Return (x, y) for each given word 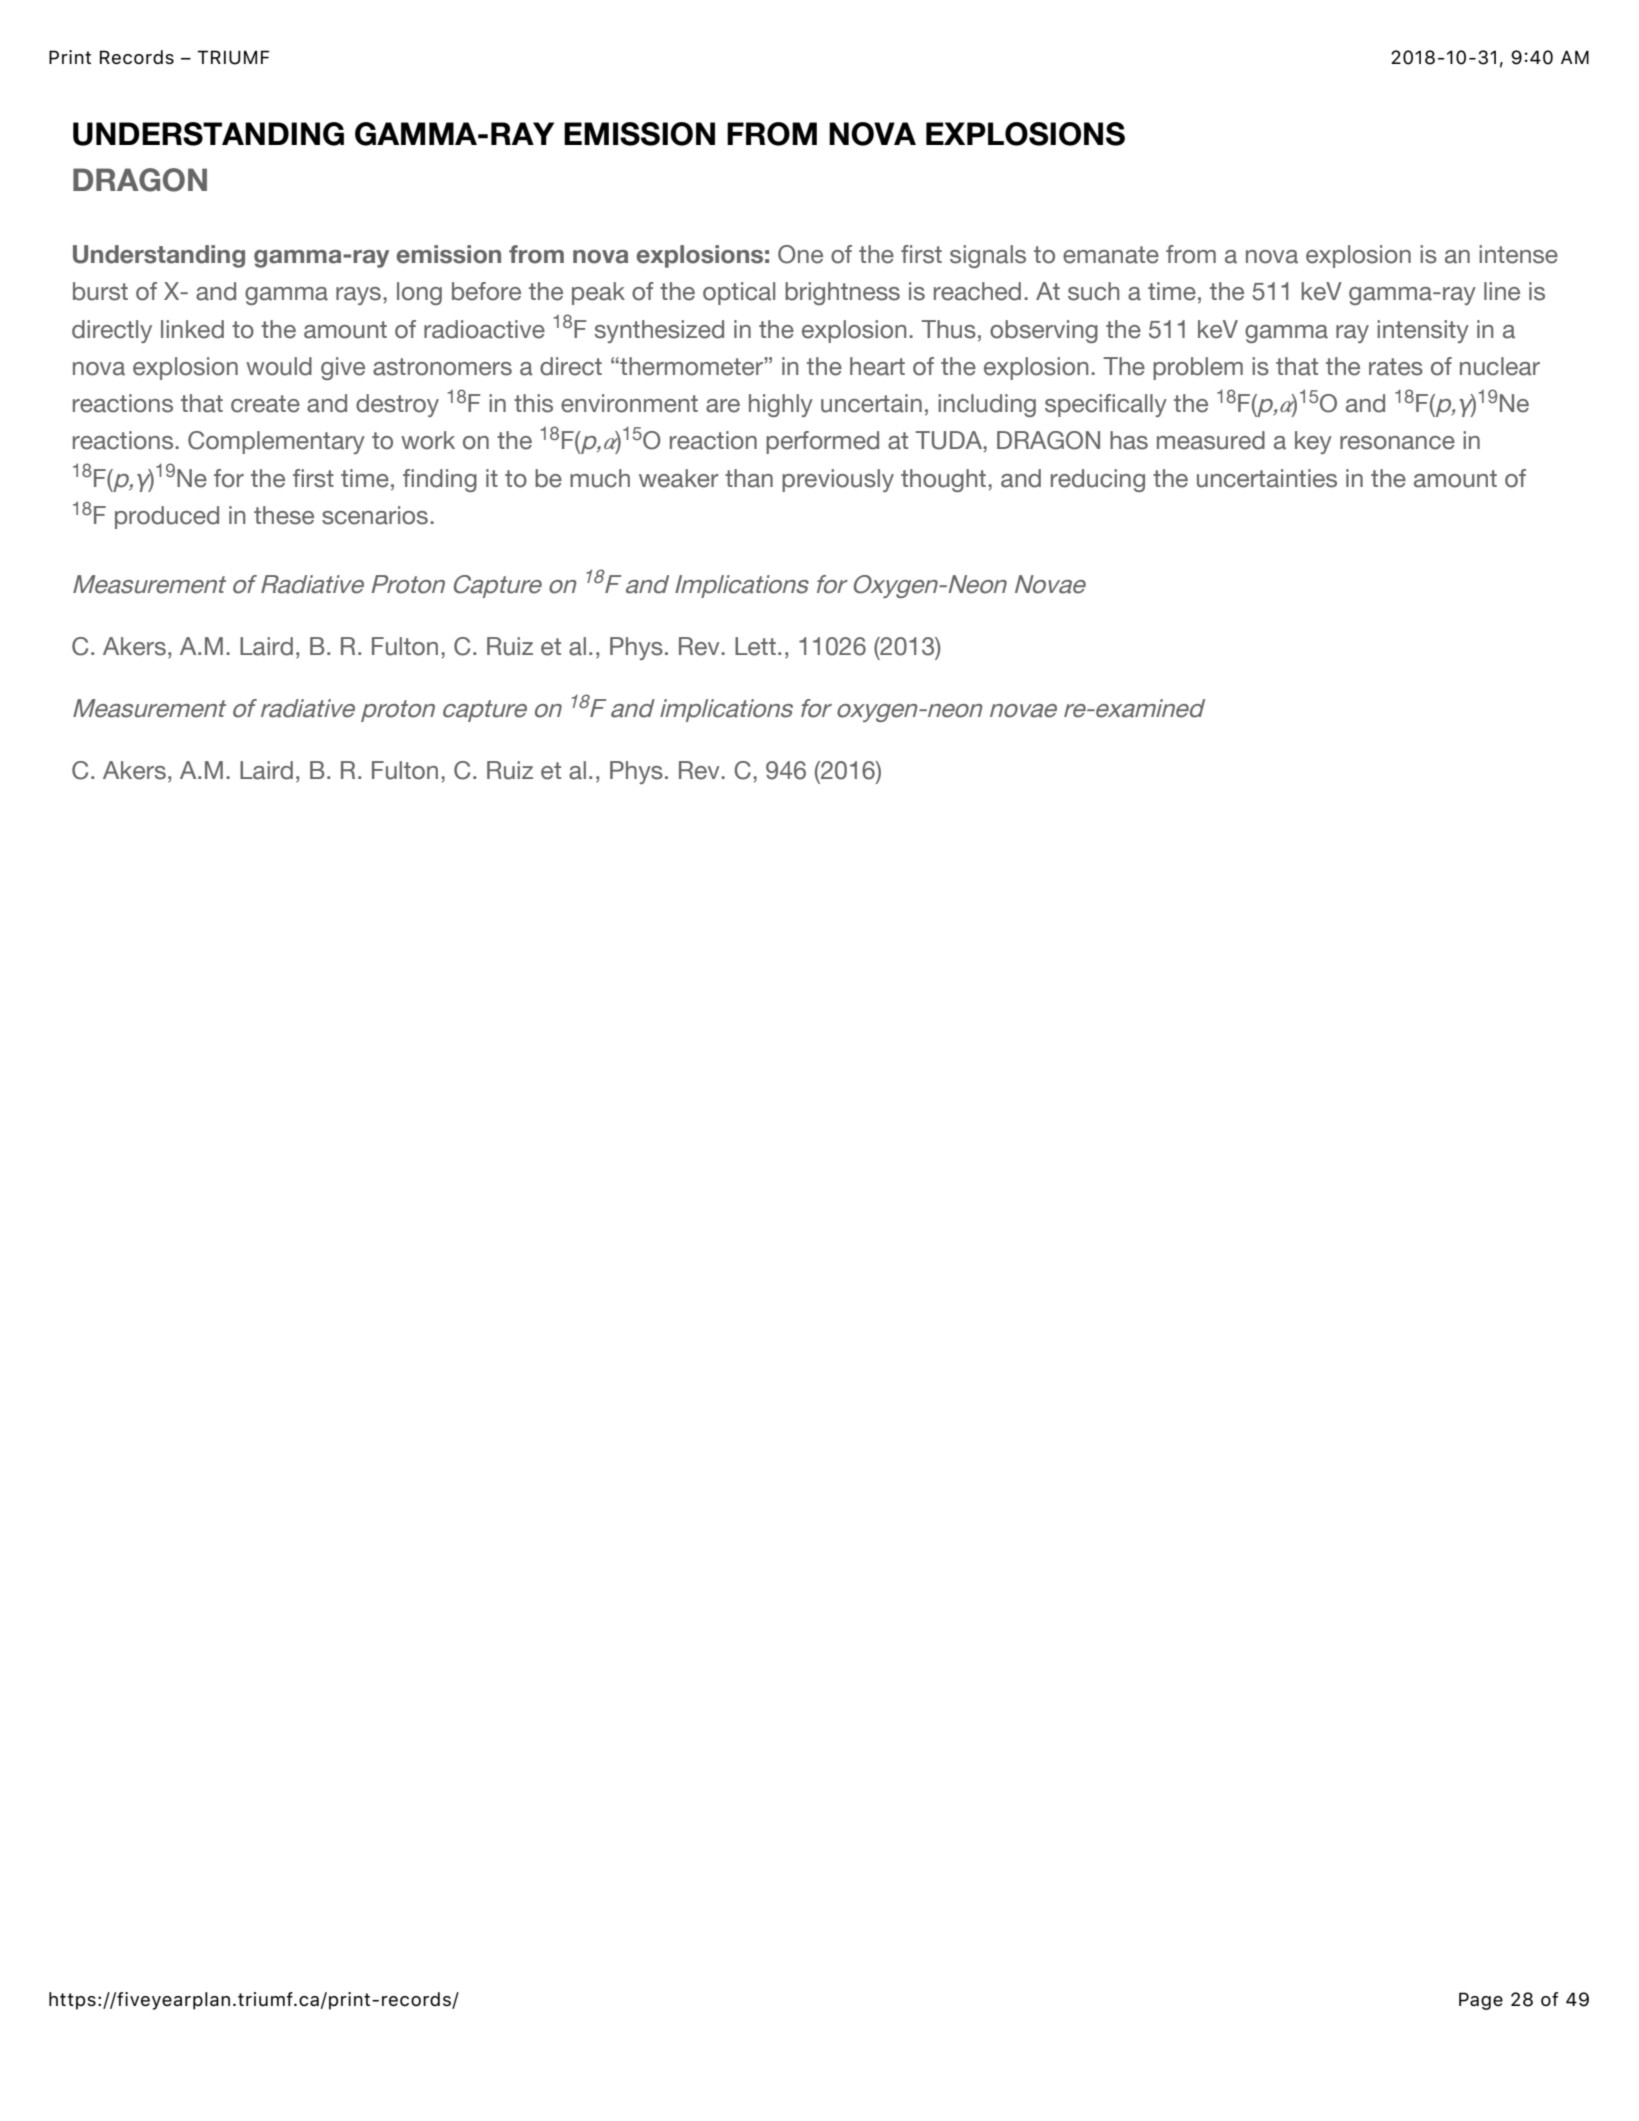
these (284, 515)
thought (945, 480)
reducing (1098, 480)
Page (1481, 2001)
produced (167, 517)
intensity (1423, 331)
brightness (842, 293)
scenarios (375, 515)
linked (192, 329)
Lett (755, 646)
